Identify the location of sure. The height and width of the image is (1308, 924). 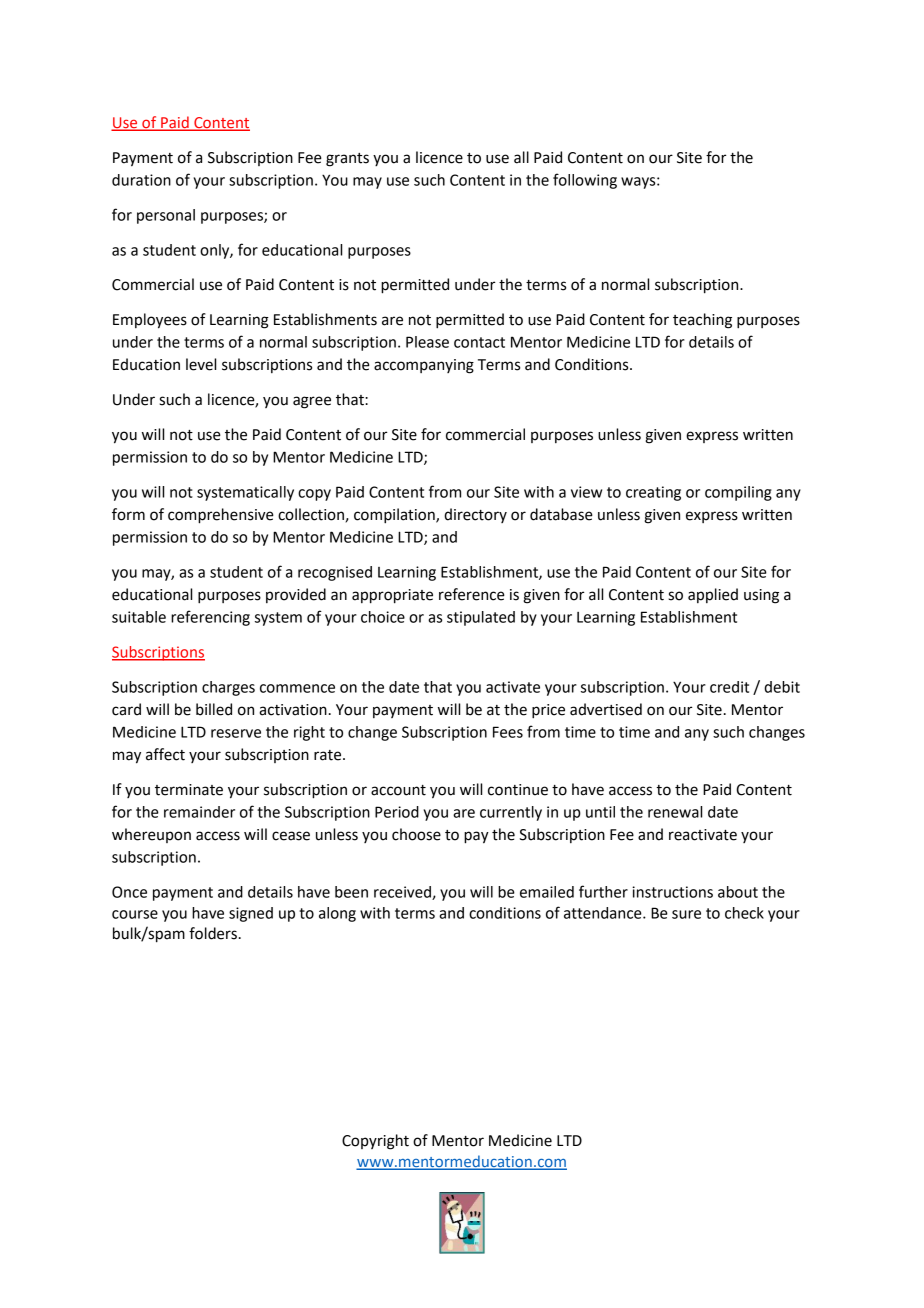
(686, 914).
